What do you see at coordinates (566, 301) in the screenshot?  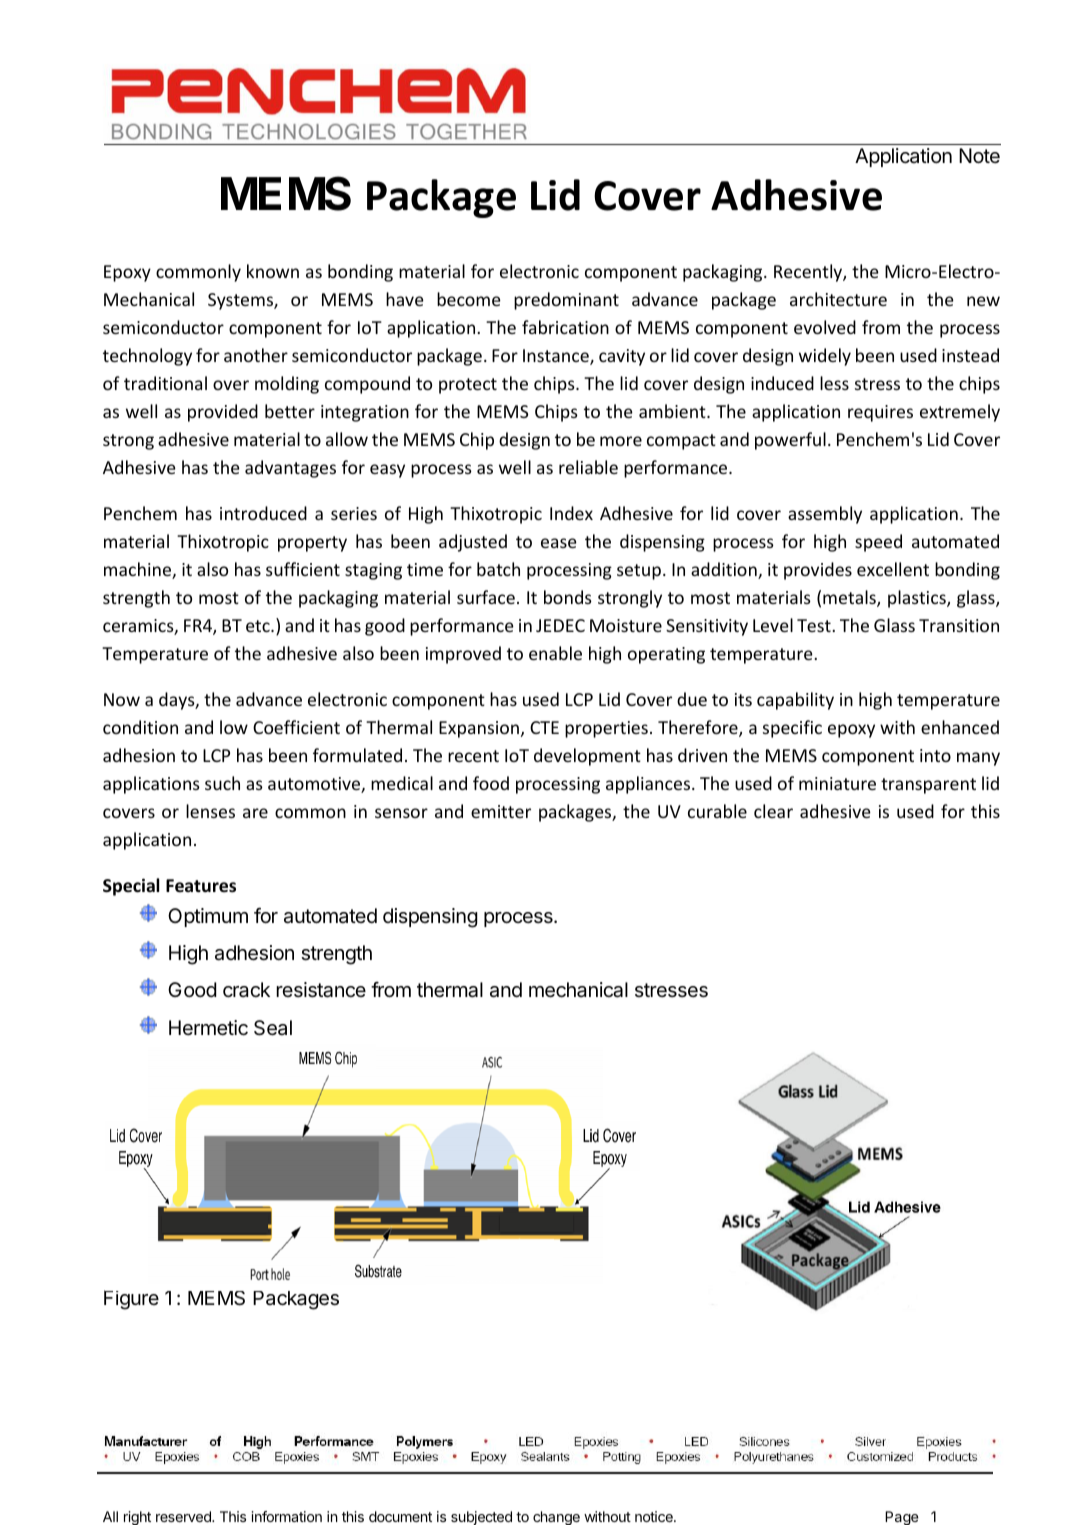 I see `predominant` at bounding box center [566, 301].
